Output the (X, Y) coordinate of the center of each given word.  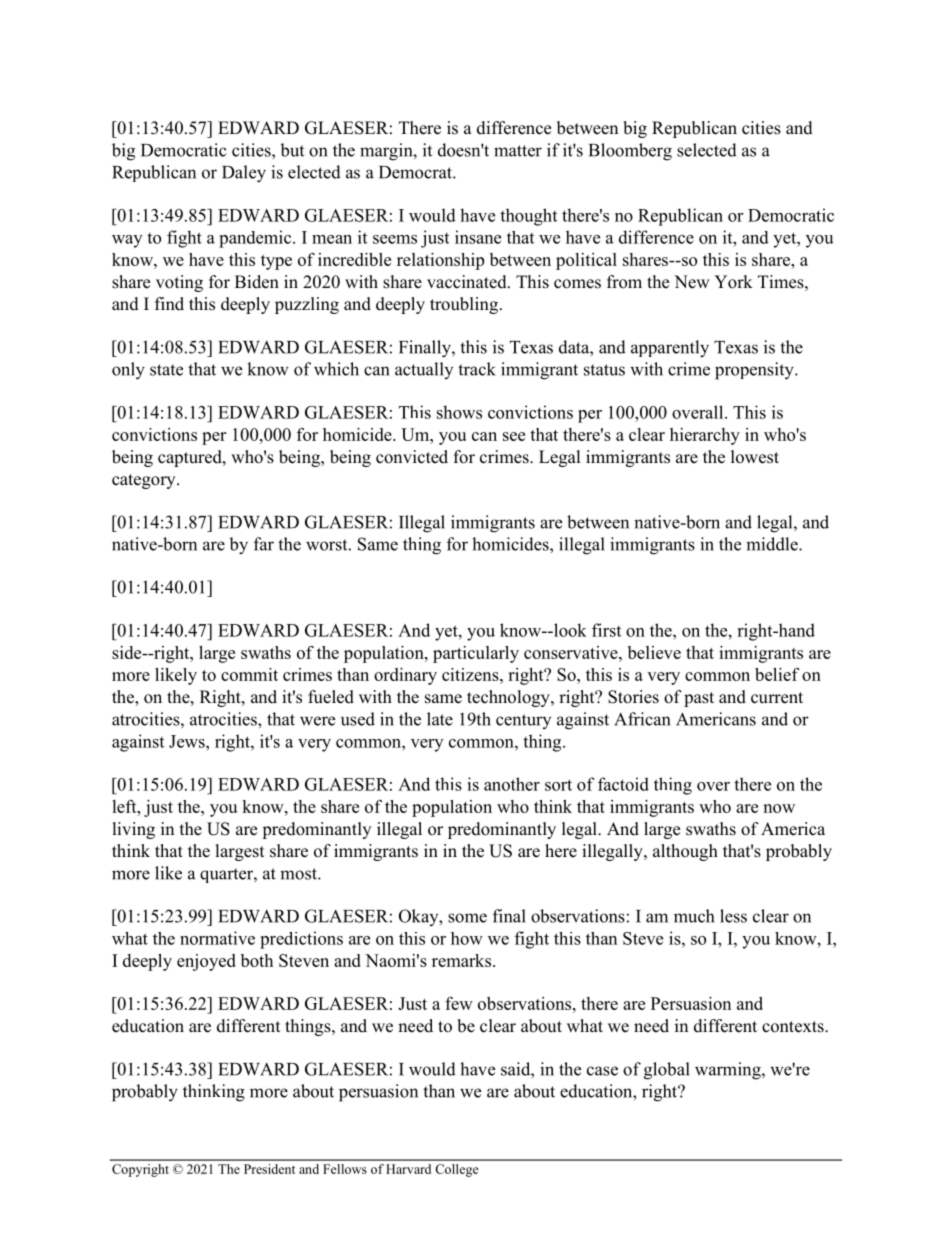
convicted (412, 457)
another (512, 784)
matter (518, 151)
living (134, 830)
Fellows (345, 1169)
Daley (244, 174)
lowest (755, 457)
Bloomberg (630, 152)
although (685, 852)
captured (191, 458)
